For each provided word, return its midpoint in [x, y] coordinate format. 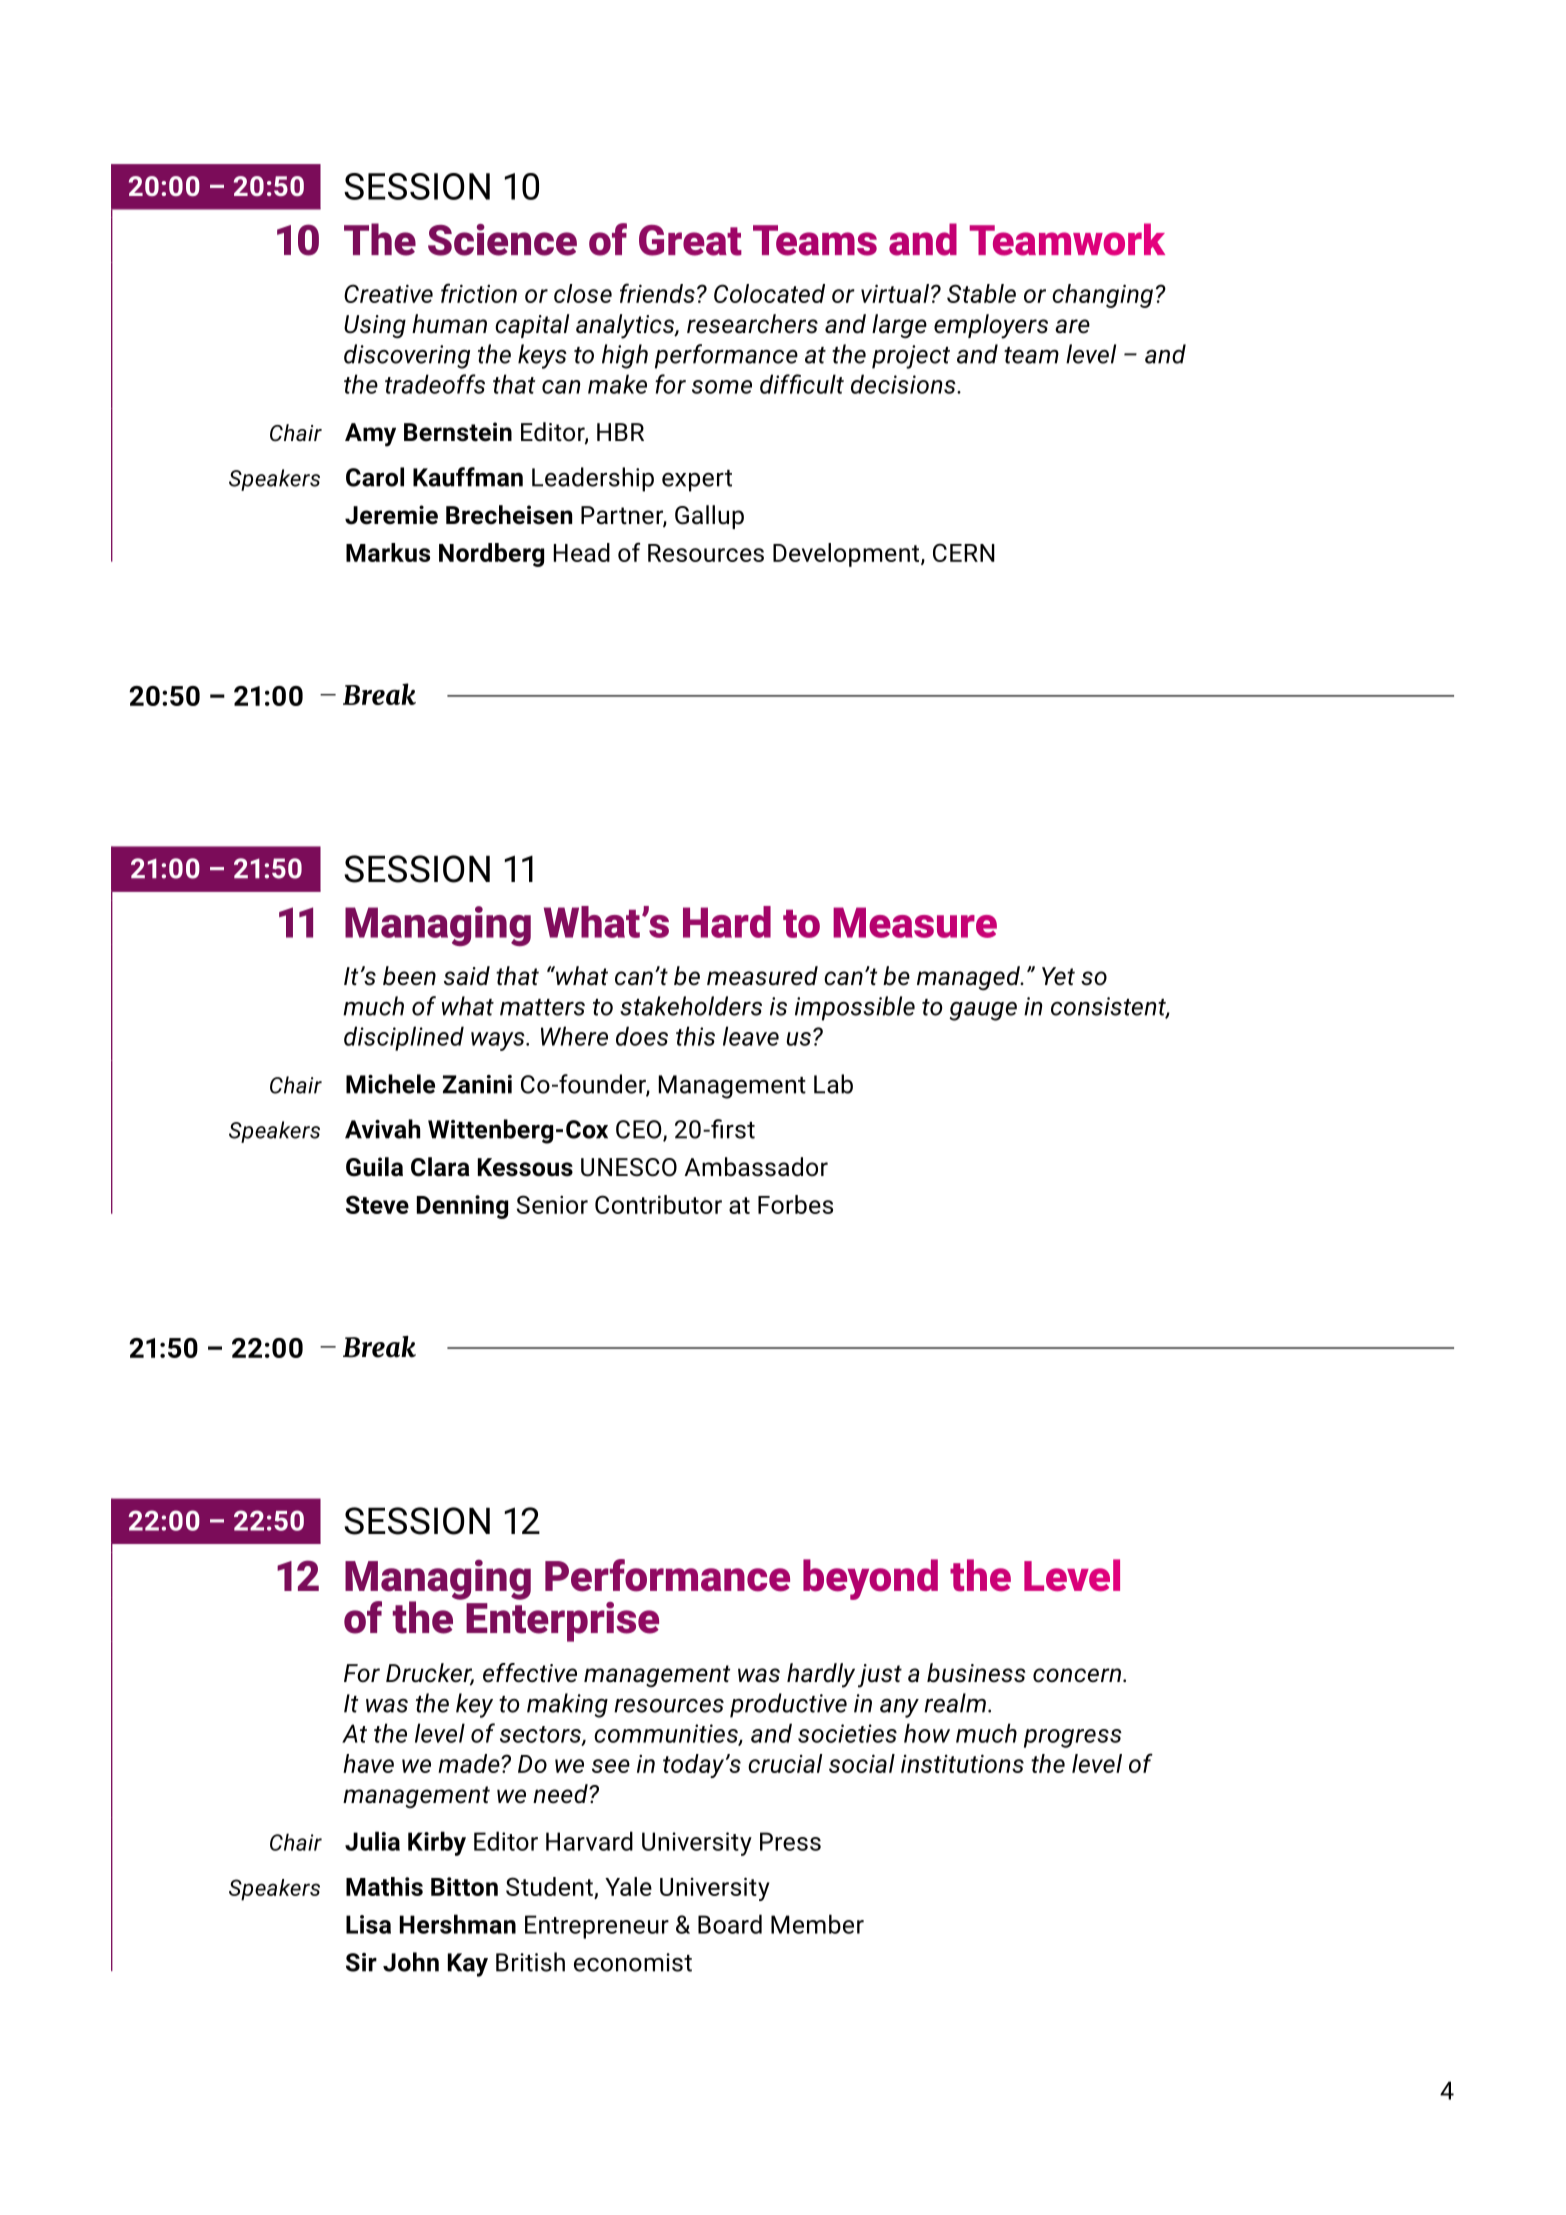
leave [751, 1036]
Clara [440, 1167]
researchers [752, 324]
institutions [962, 1763]
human [449, 324]
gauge [983, 1011]
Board [730, 1924]
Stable [981, 293]
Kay [468, 1965]
